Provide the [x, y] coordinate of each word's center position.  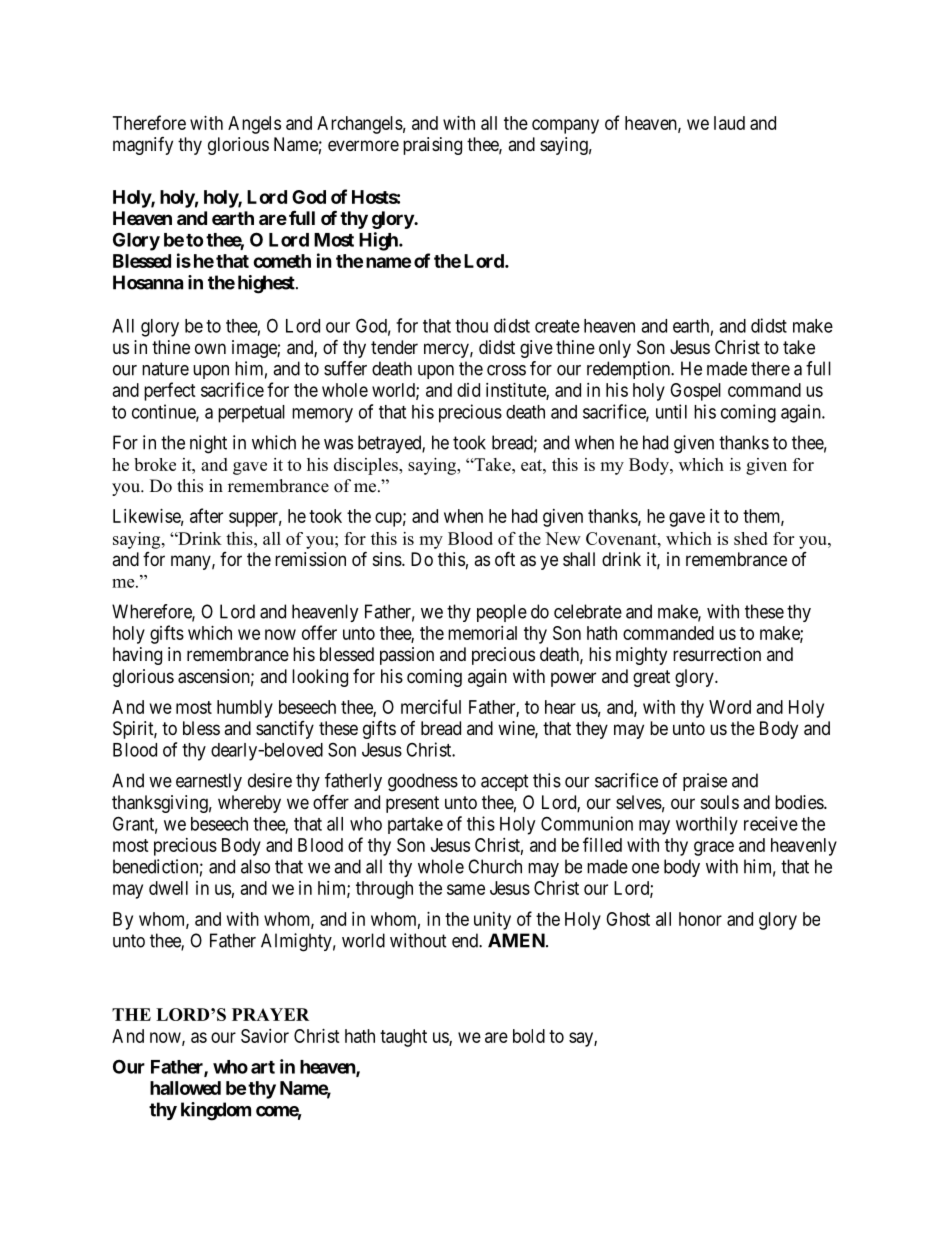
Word [730, 707]
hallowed [185, 1088]
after [206, 515]
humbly [245, 709]
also [255, 866]
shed [751, 538]
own [210, 348]
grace [714, 848]
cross [506, 370]
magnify [143, 146]
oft [505, 558]
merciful [431, 706]
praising [432, 146]
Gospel [695, 392]
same [466, 889]
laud [729, 123]
